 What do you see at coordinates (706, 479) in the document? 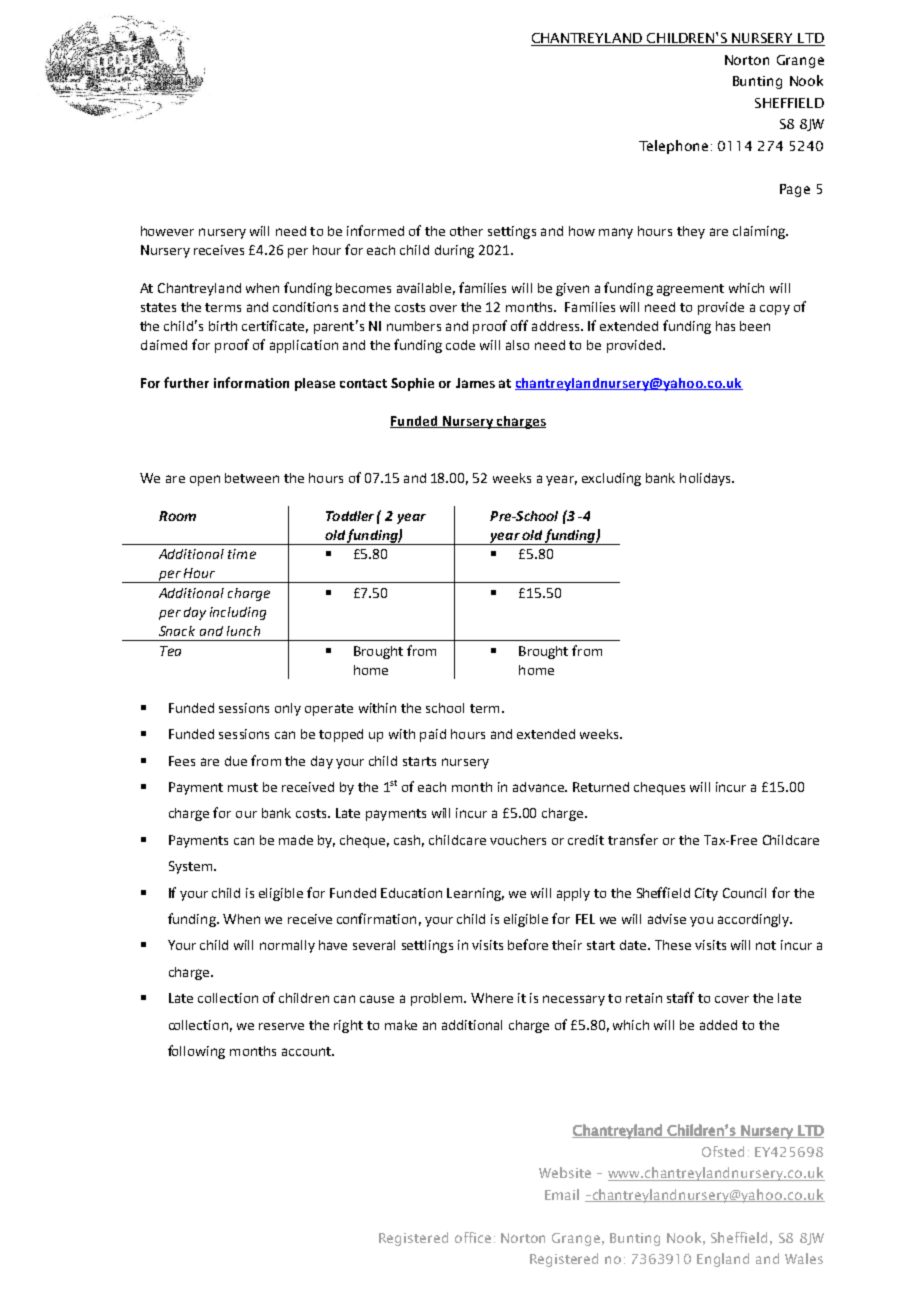
I see `holidays` at bounding box center [706, 479].
